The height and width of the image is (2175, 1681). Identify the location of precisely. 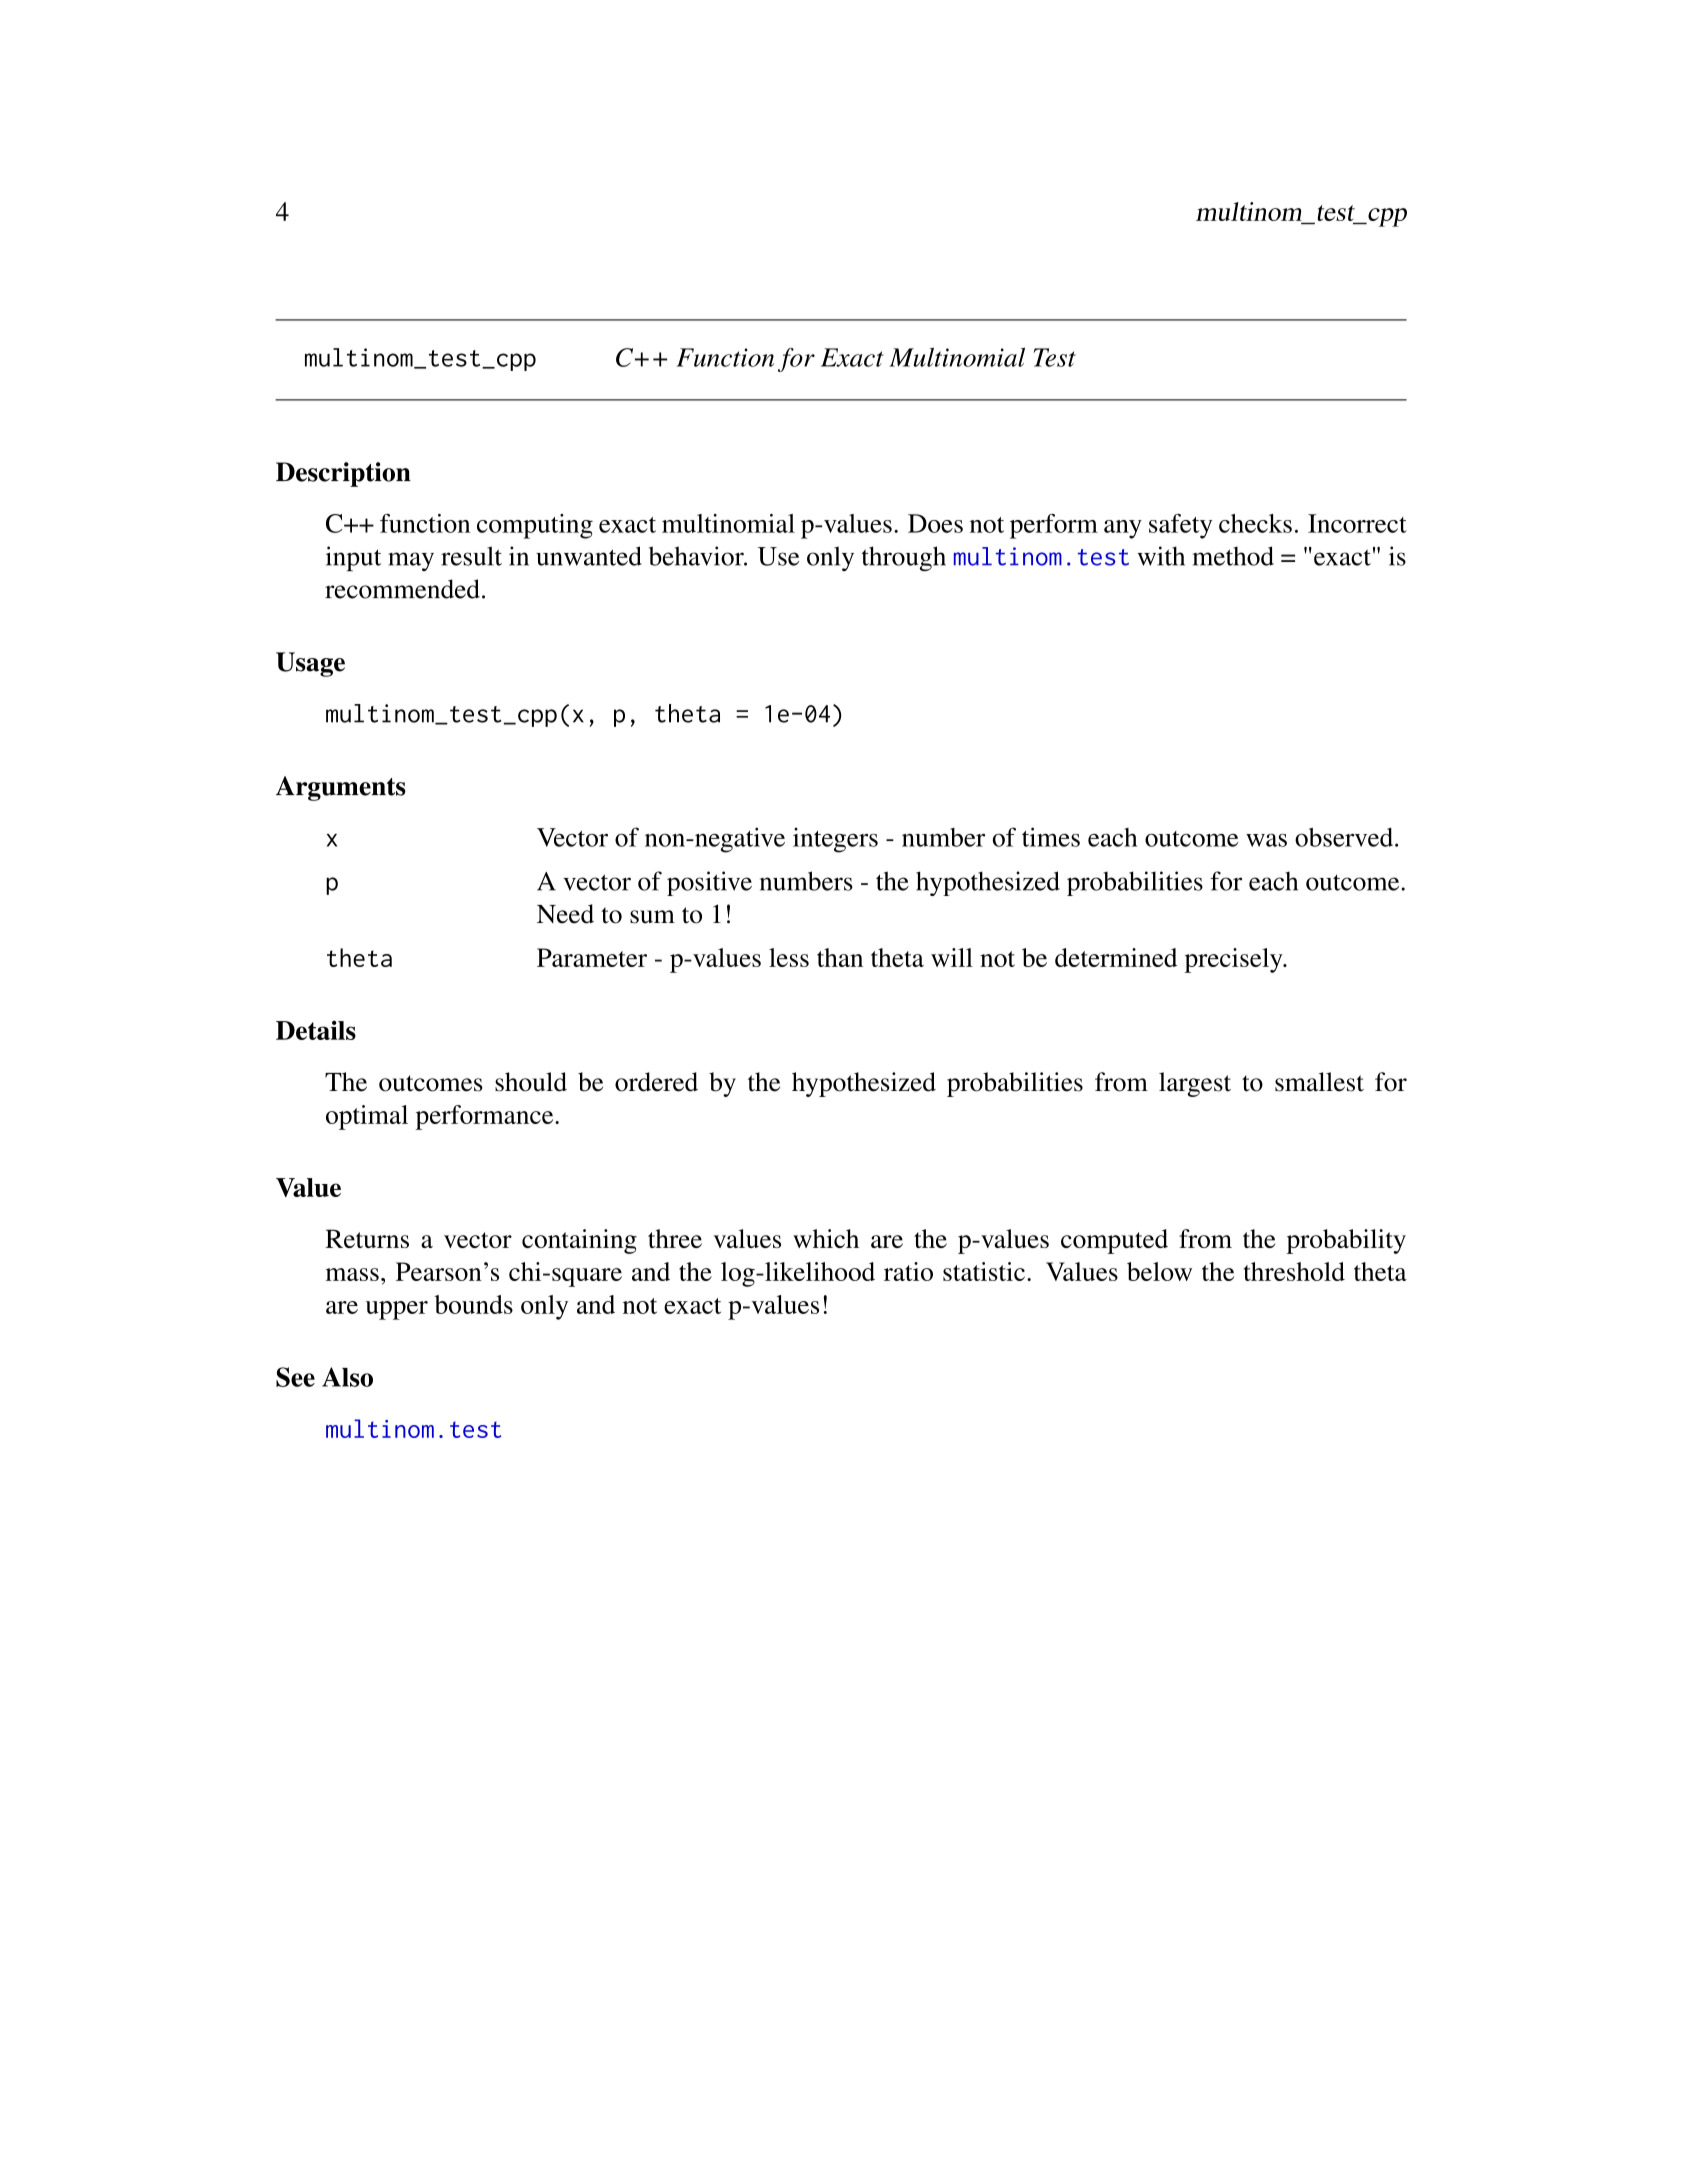
(1235, 960).
